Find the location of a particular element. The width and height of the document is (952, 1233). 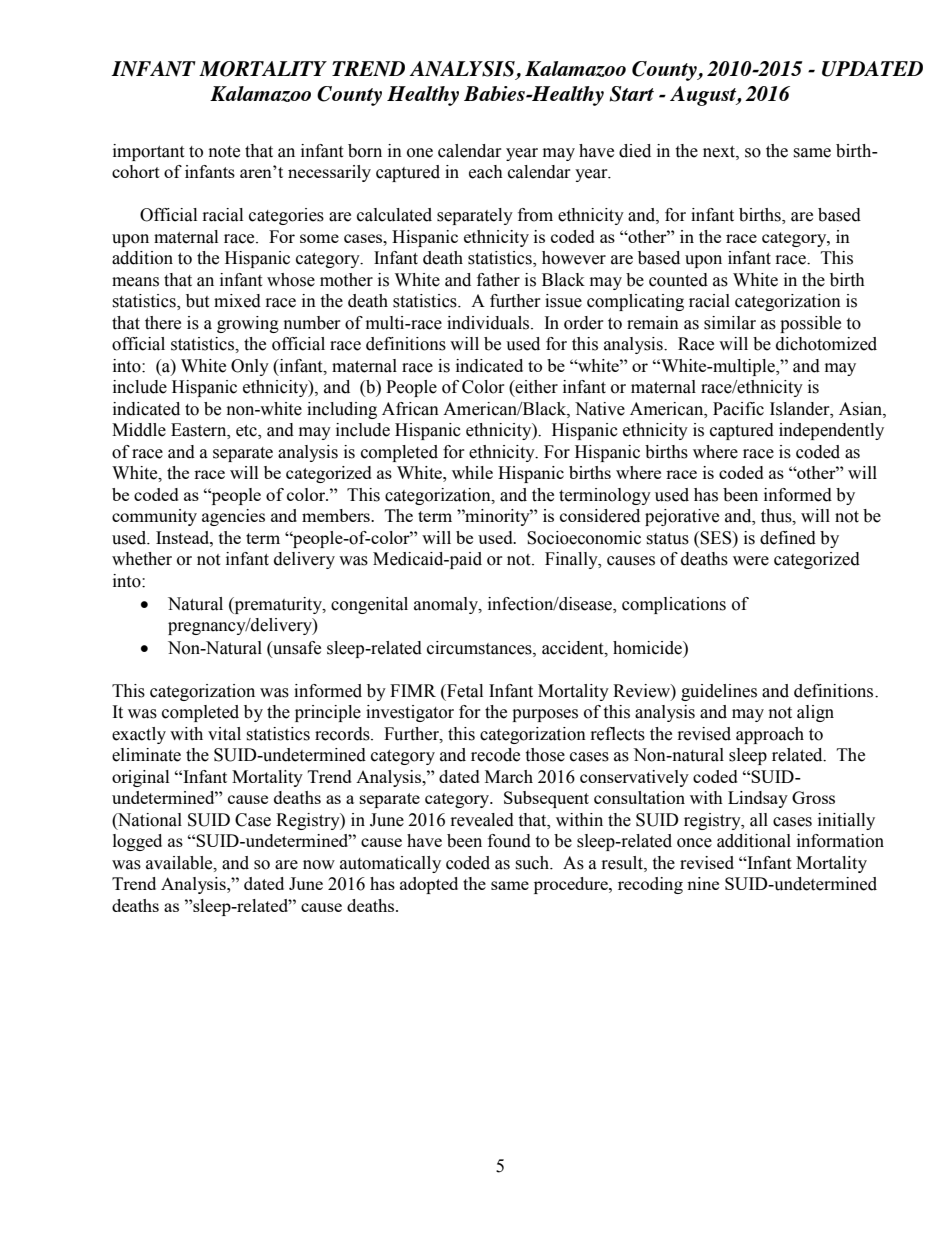

while is located at coordinates (472, 472).
